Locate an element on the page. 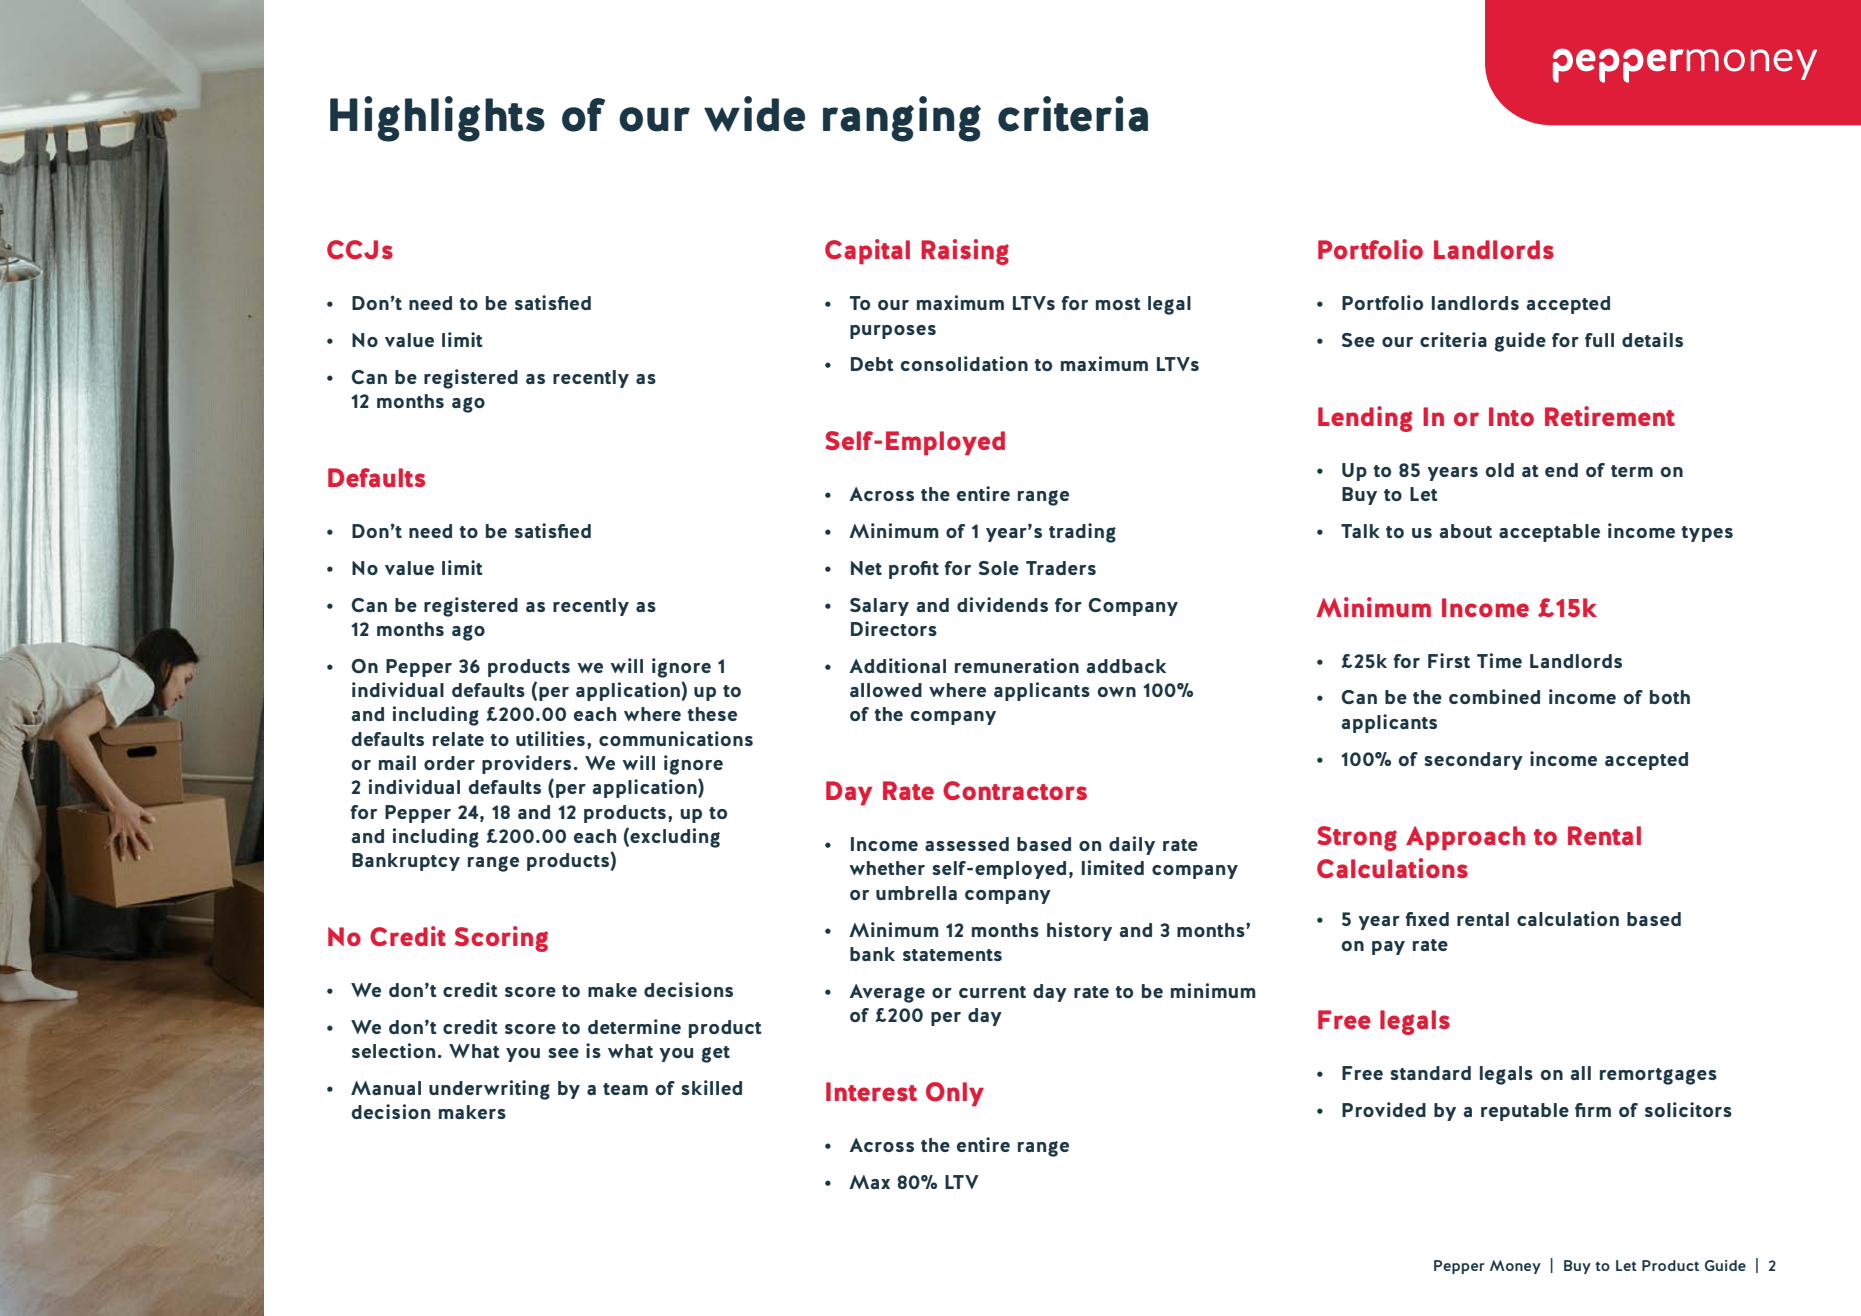 The image size is (1861, 1316). Interest is located at coordinates (871, 1091).
